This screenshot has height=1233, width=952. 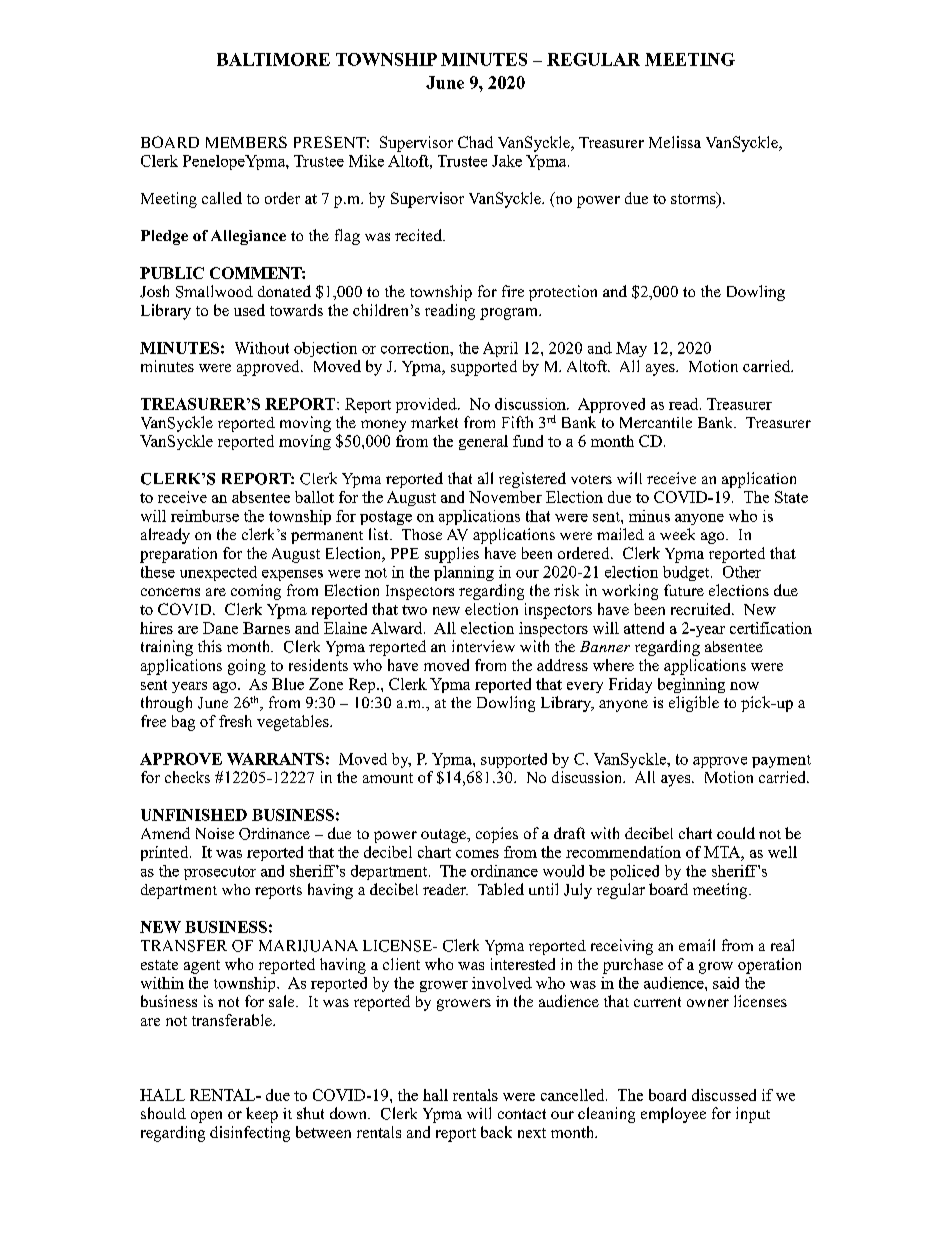 What do you see at coordinates (631, 349) in the screenshot?
I see `May` at bounding box center [631, 349].
